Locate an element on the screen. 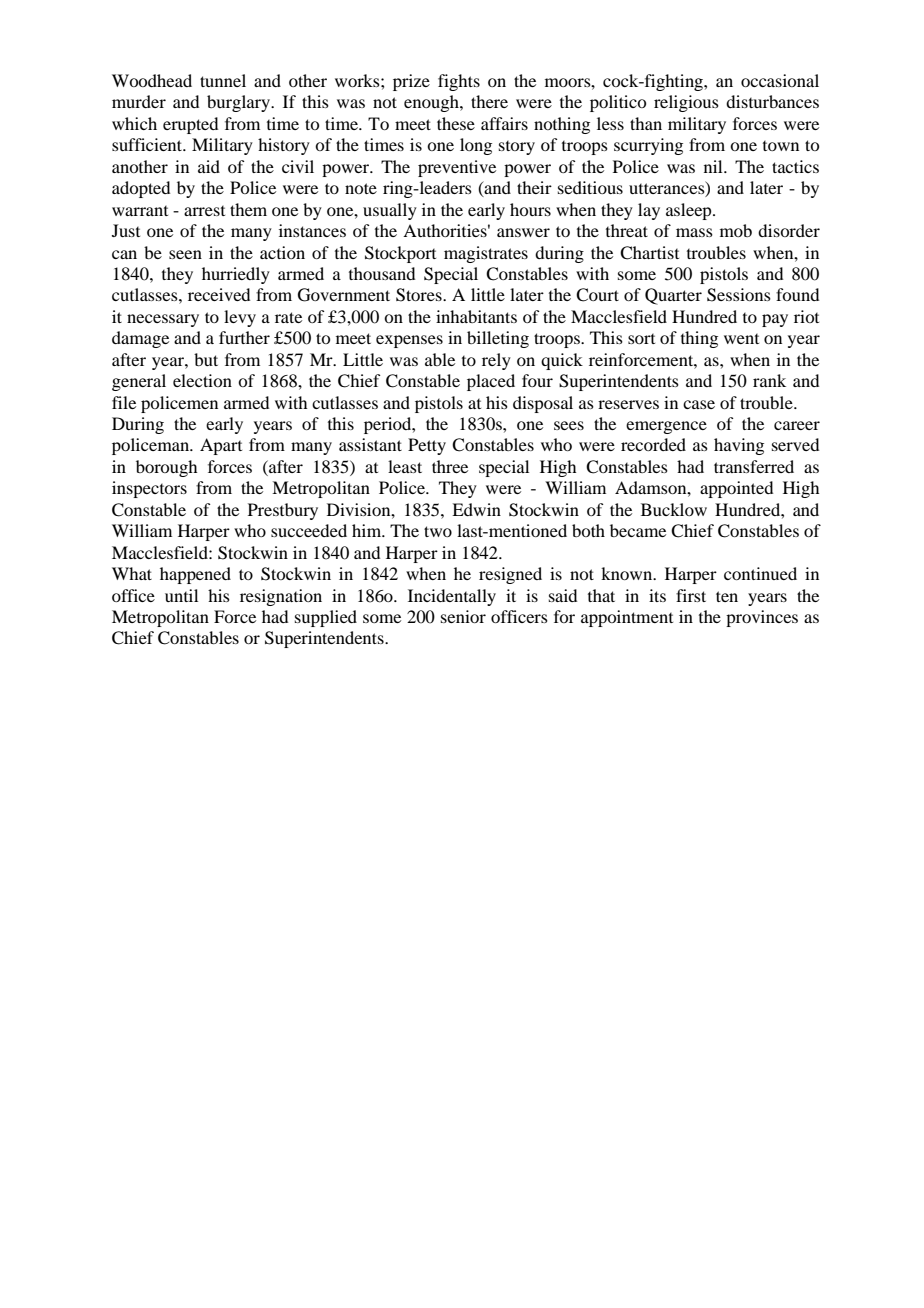  religious is located at coordinates (686, 103).
